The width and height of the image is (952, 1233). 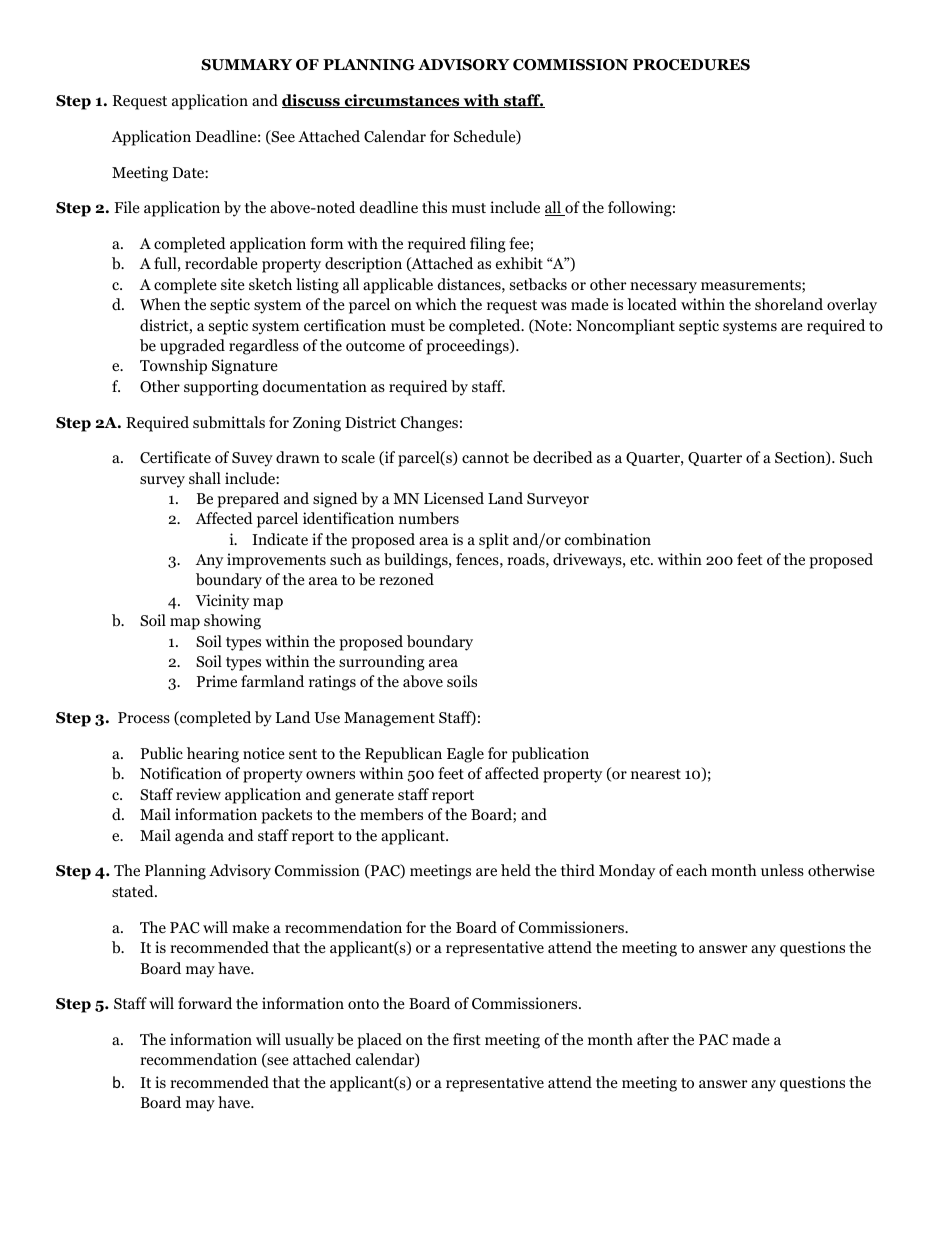 I want to click on SUMMARY, so click(x=246, y=65).
